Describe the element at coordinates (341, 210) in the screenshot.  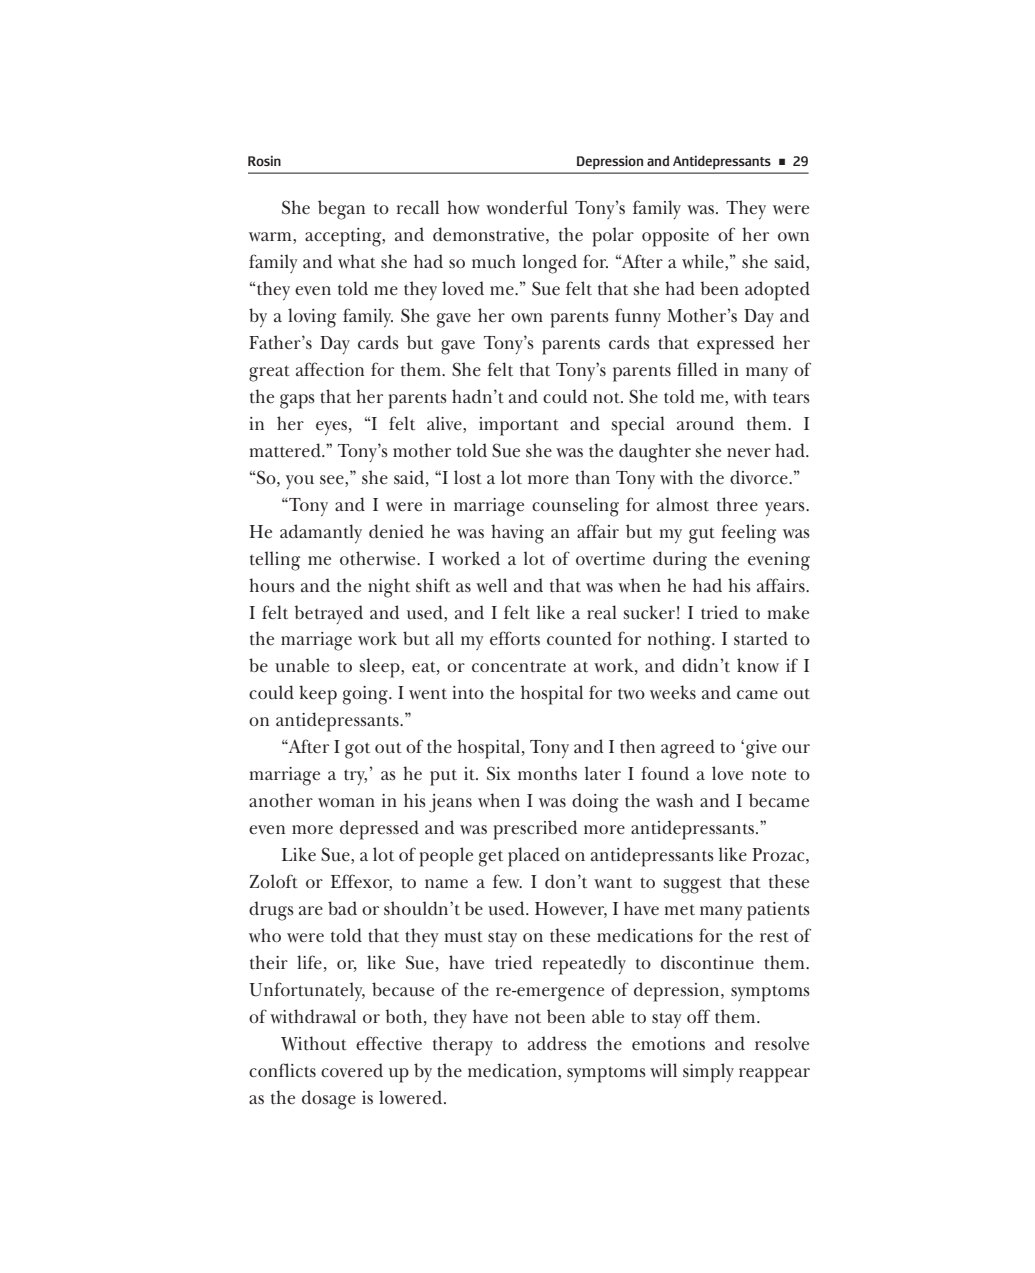
I see `began` at that location.
